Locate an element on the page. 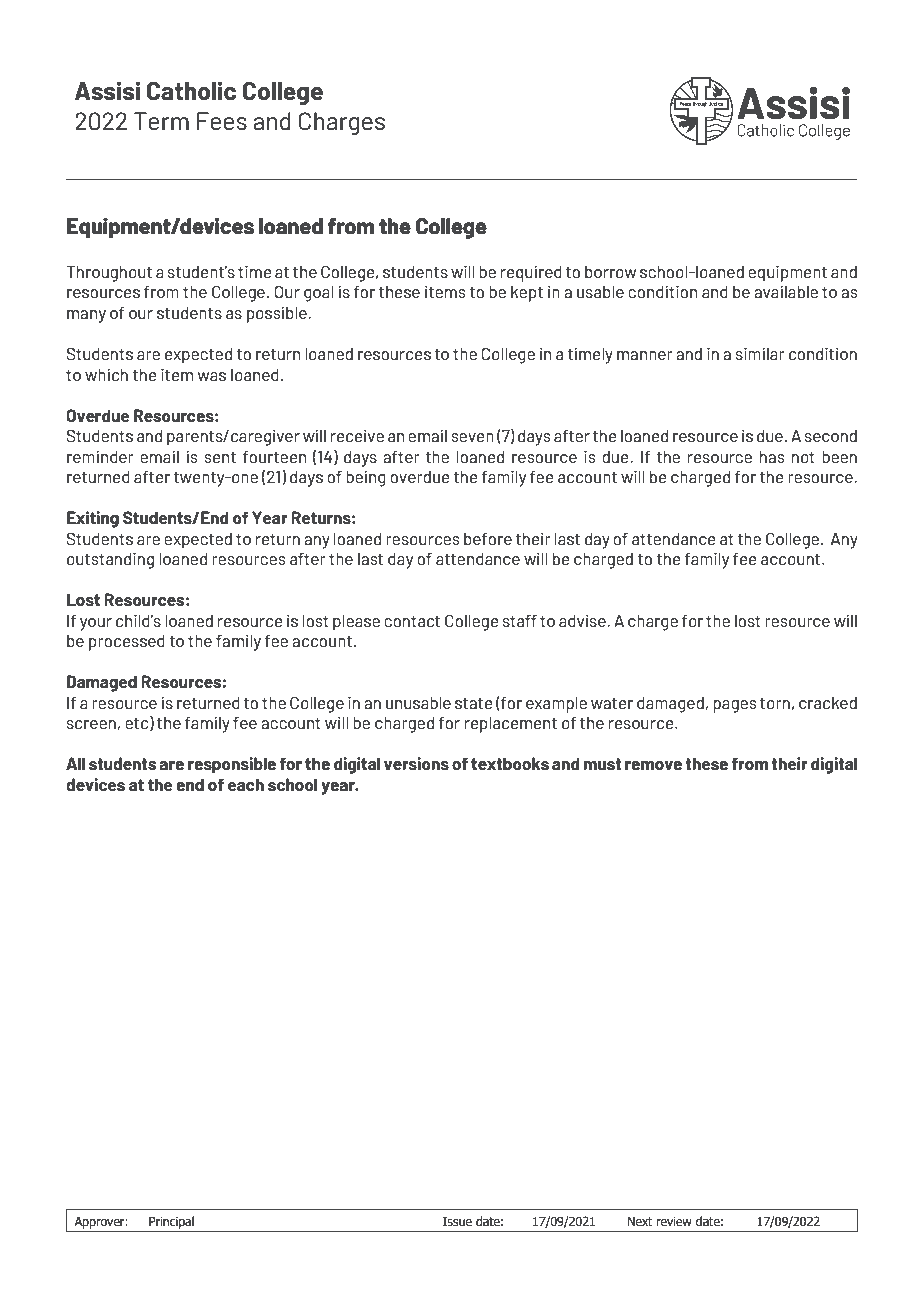 Image resolution: width=924 pixels, height=1308 pixels. Term is located at coordinates (161, 121).
